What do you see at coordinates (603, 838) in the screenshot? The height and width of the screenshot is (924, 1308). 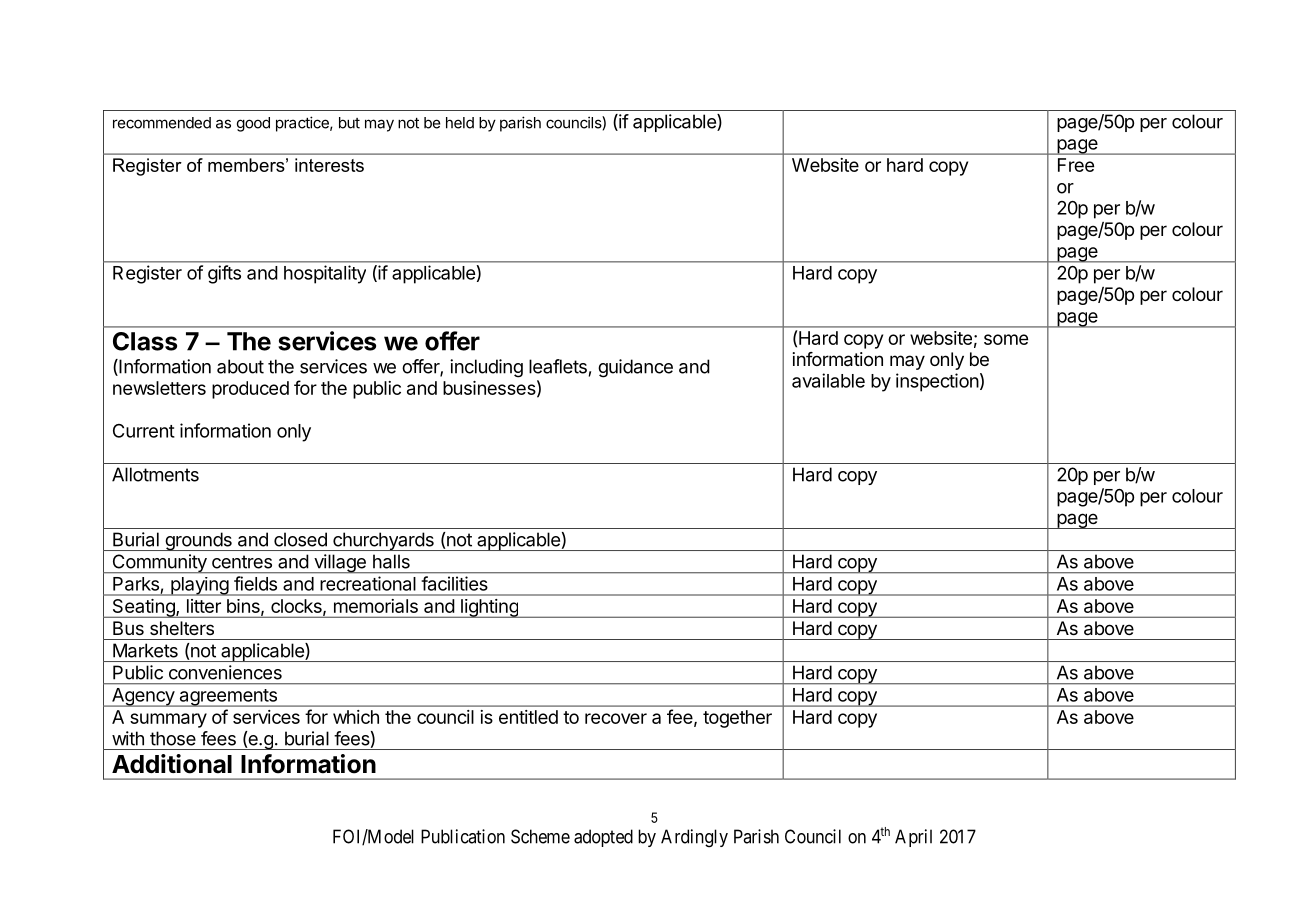 I see `adopted` at bounding box center [603, 838].
